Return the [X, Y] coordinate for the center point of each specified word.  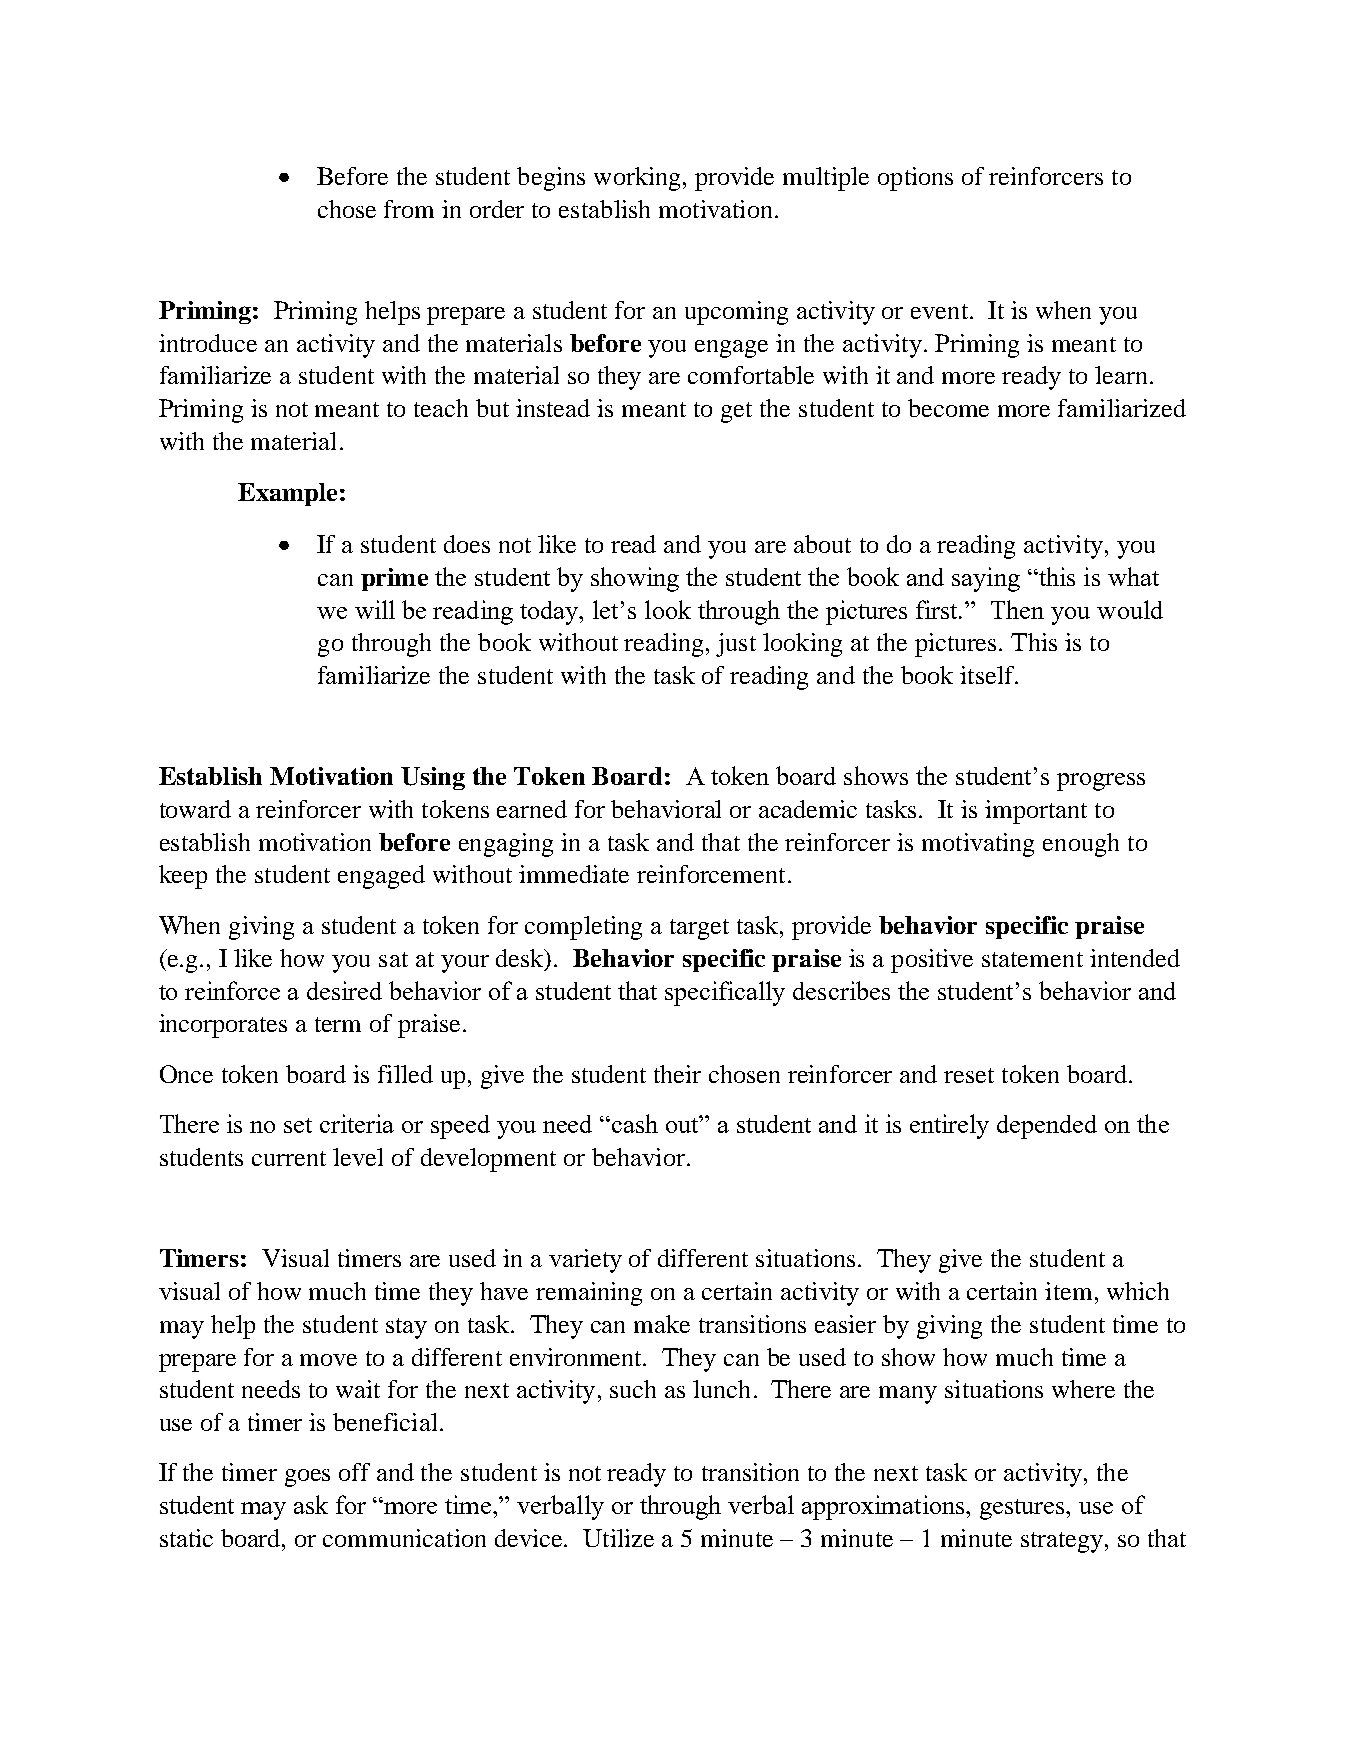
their [677, 1074]
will [375, 609]
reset [969, 1075]
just [736, 645]
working [637, 179]
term [338, 1024]
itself [988, 675]
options [915, 179]
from [409, 209]
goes [307, 1478]
